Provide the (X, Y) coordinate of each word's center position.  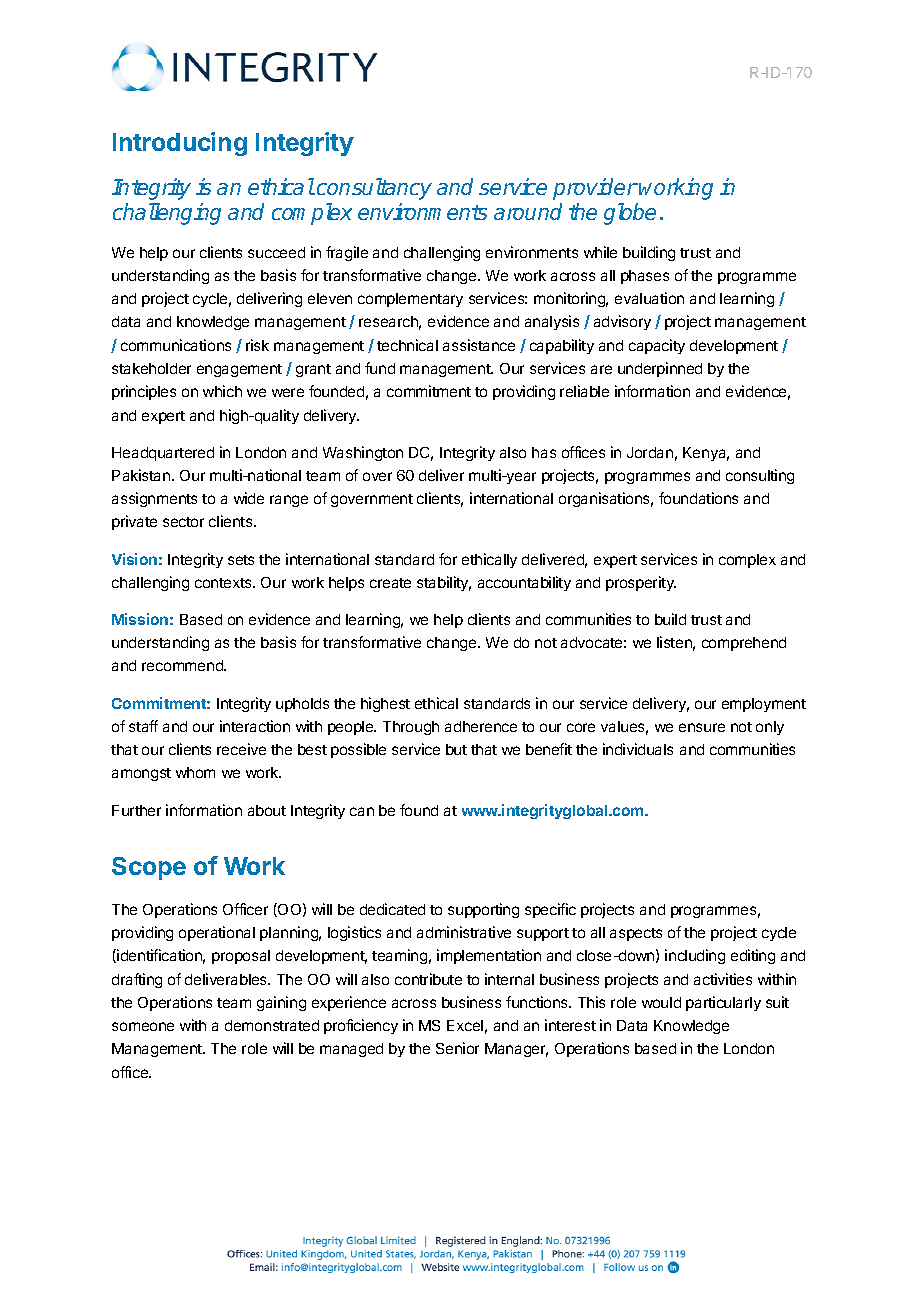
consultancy (374, 189)
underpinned (660, 369)
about (267, 810)
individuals (638, 749)
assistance (479, 345)
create (390, 583)
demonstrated (272, 1025)
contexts (224, 583)
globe (630, 214)
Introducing (180, 144)
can (362, 811)
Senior (457, 1048)
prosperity (641, 583)
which (222, 391)
